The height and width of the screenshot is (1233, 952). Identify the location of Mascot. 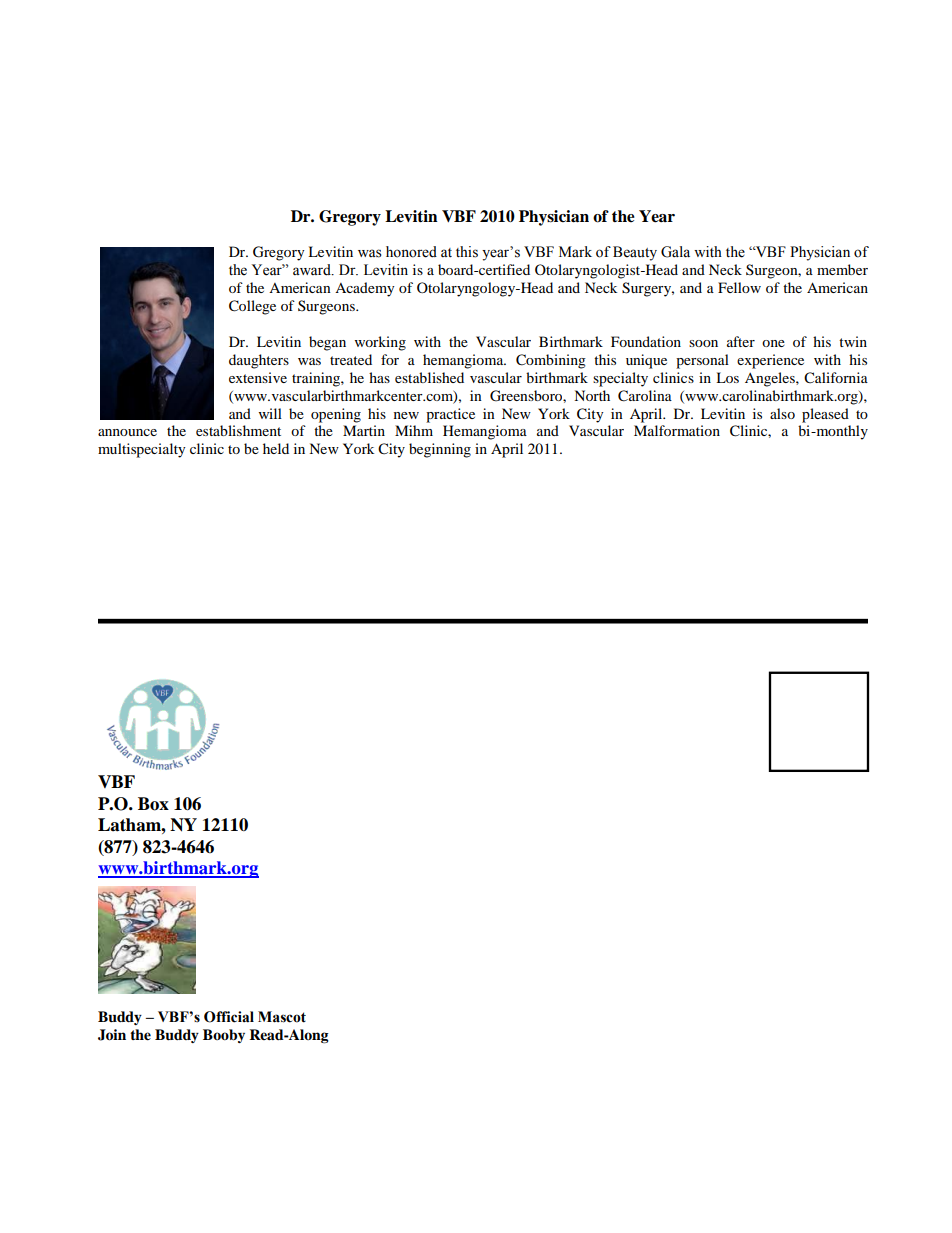
(282, 1017).
